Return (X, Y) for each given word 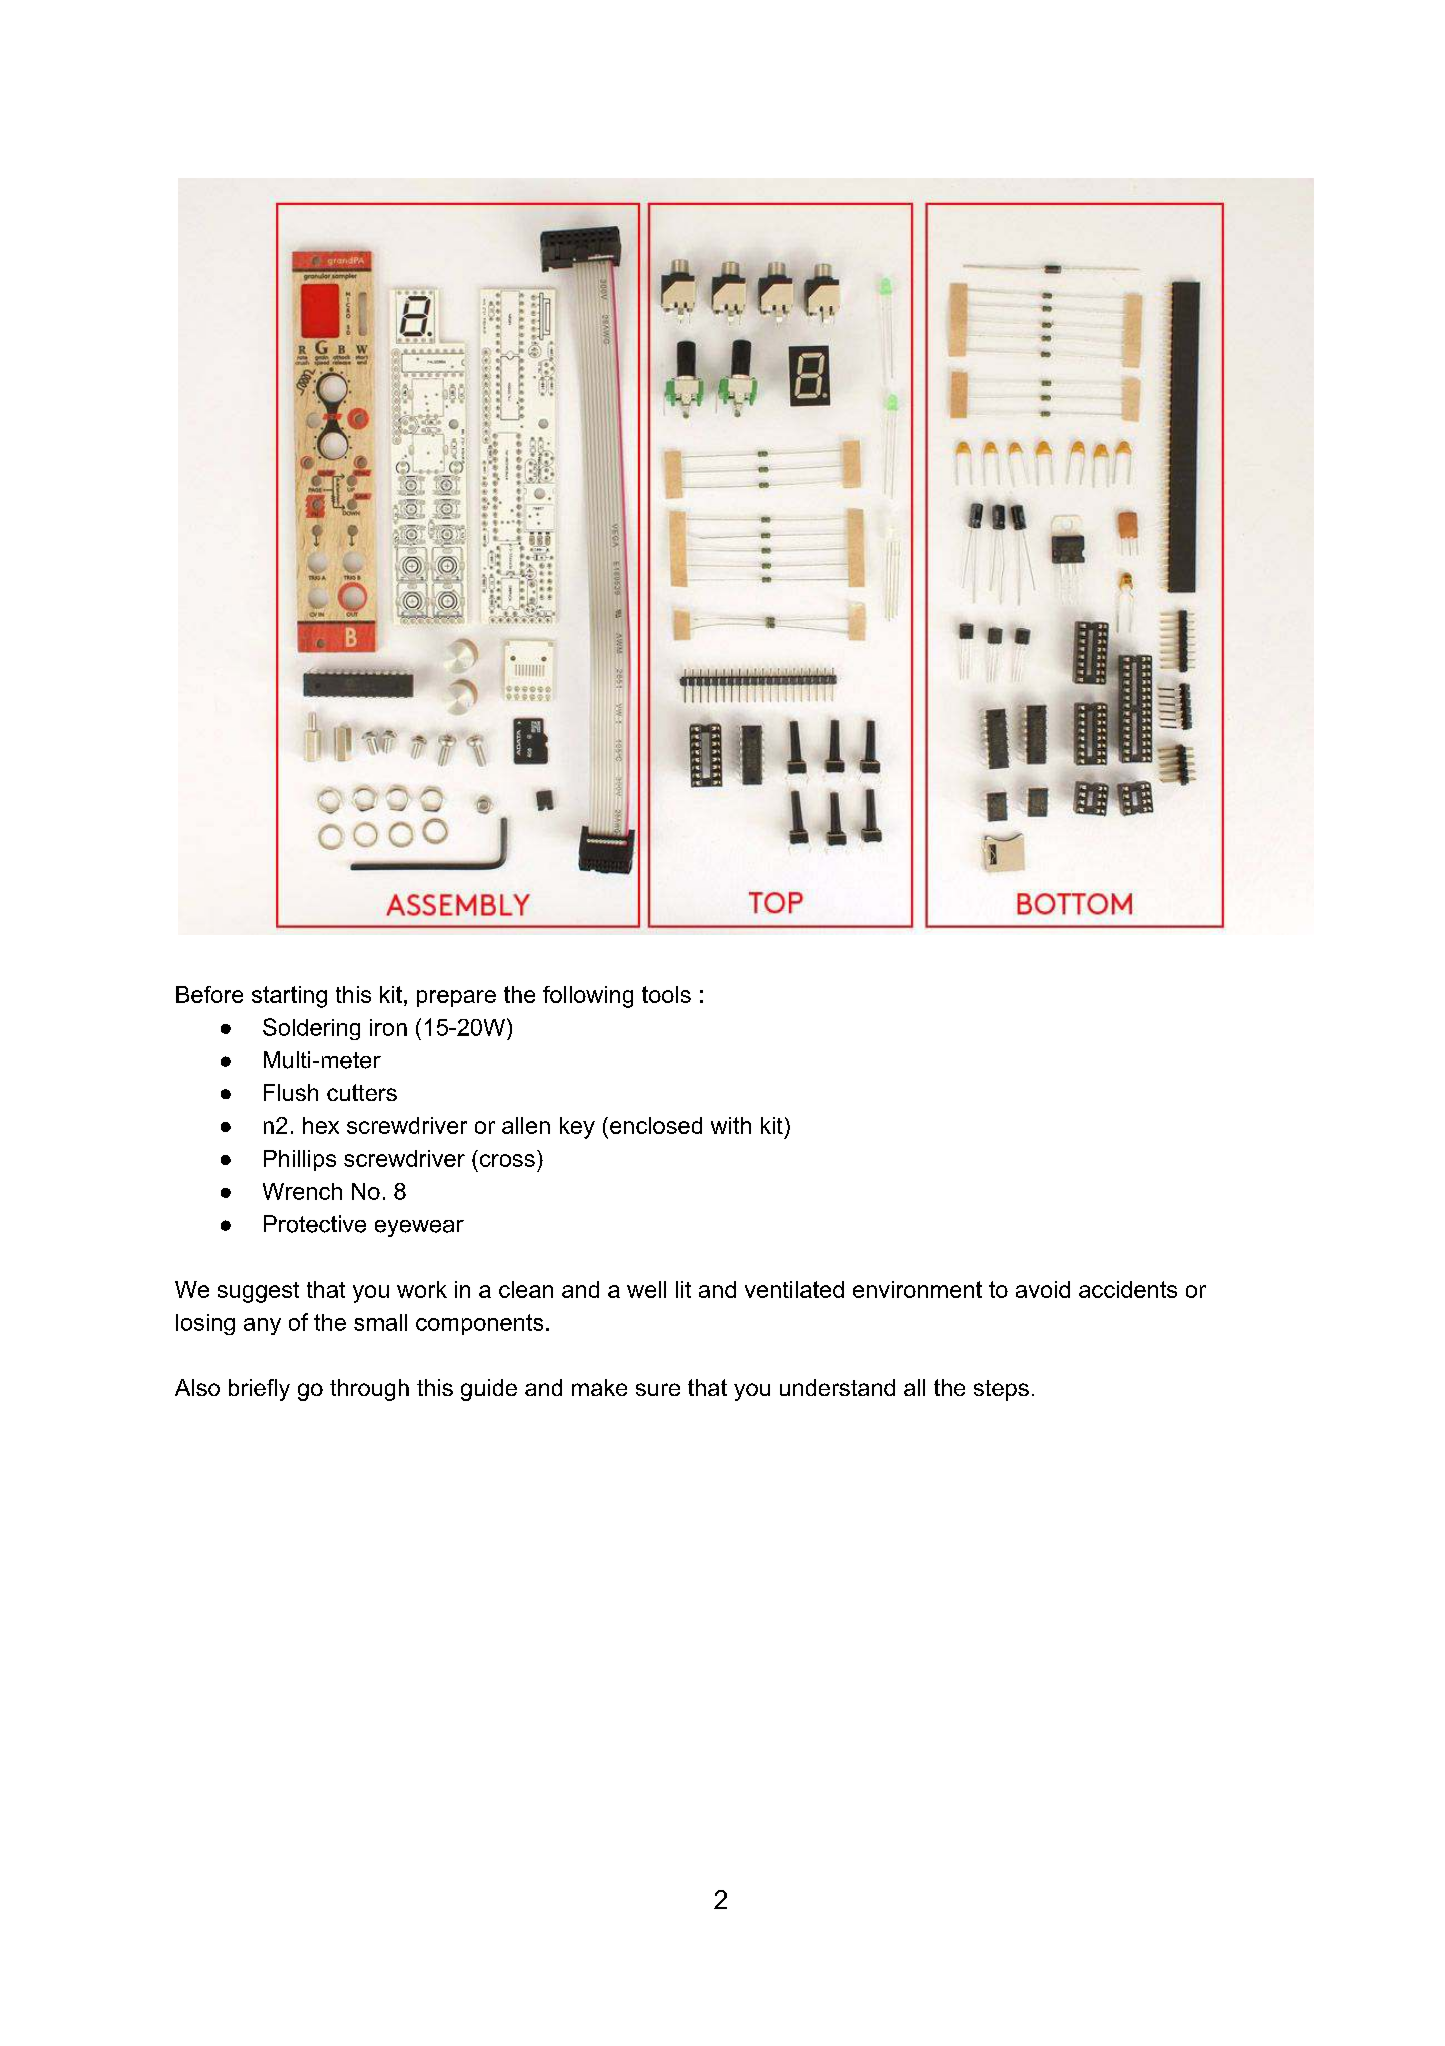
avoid (1043, 1289)
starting (289, 997)
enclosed (656, 1125)
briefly (259, 1390)
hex (321, 1125)
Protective (315, 1224)
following (588, 997)
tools (666, 994)
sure (658, 1389)
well (646, 1289)
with (731, 1125)
